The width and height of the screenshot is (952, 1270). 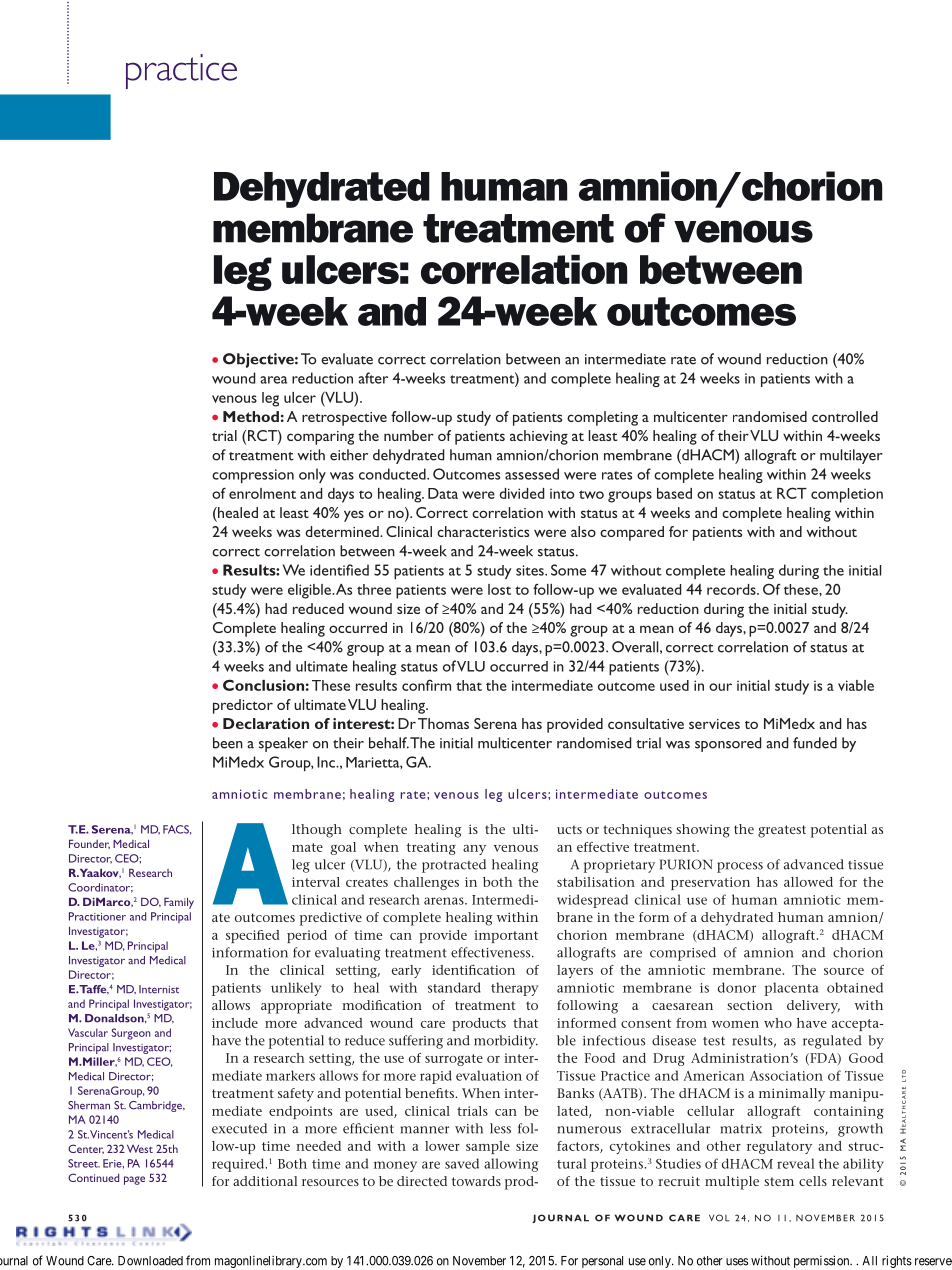 What do you see at coordinates (703, 831) in the screenshot?
I see `showing` at bounding box center [703, 831].
